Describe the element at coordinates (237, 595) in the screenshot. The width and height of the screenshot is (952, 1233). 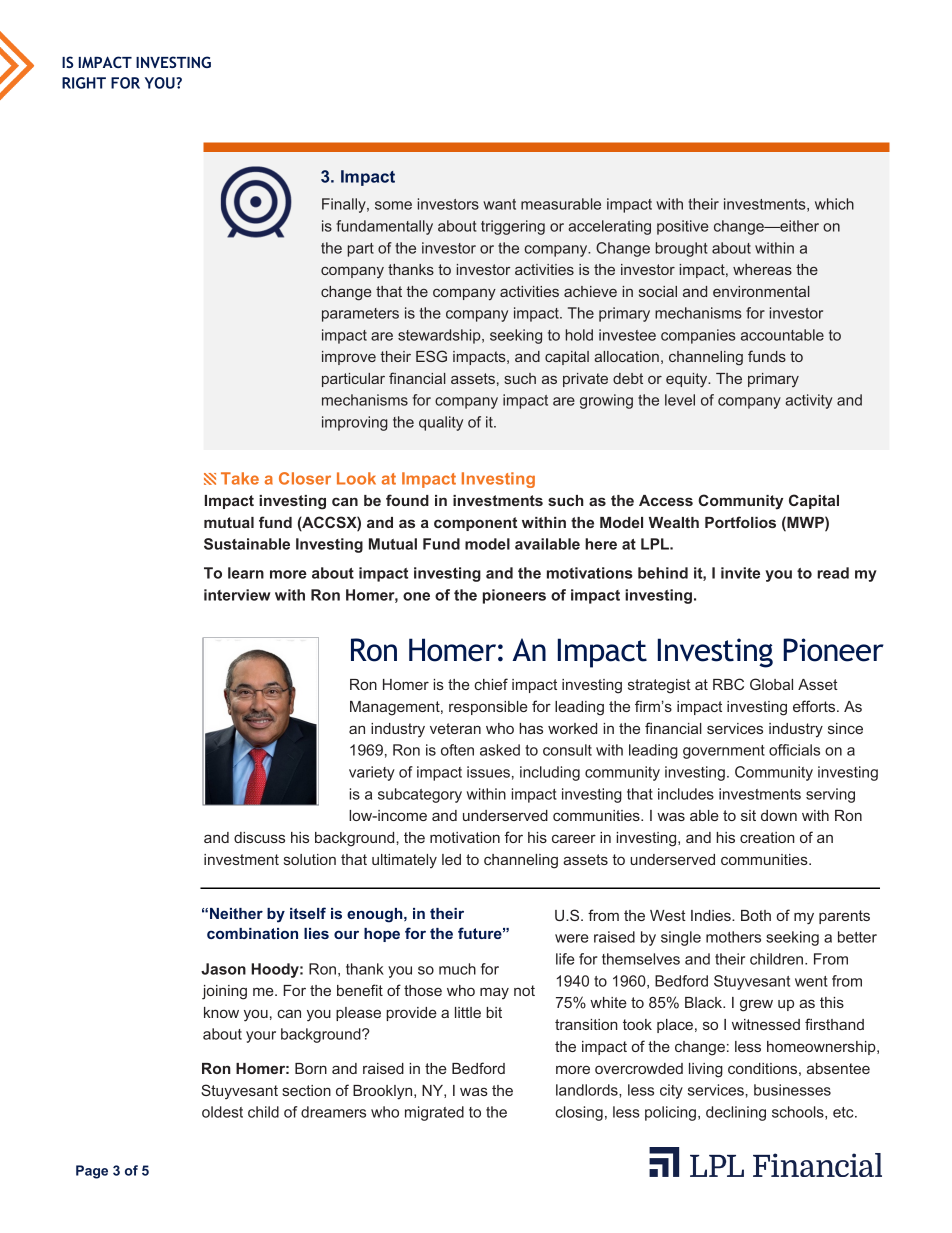
I see `interview` at that location.
